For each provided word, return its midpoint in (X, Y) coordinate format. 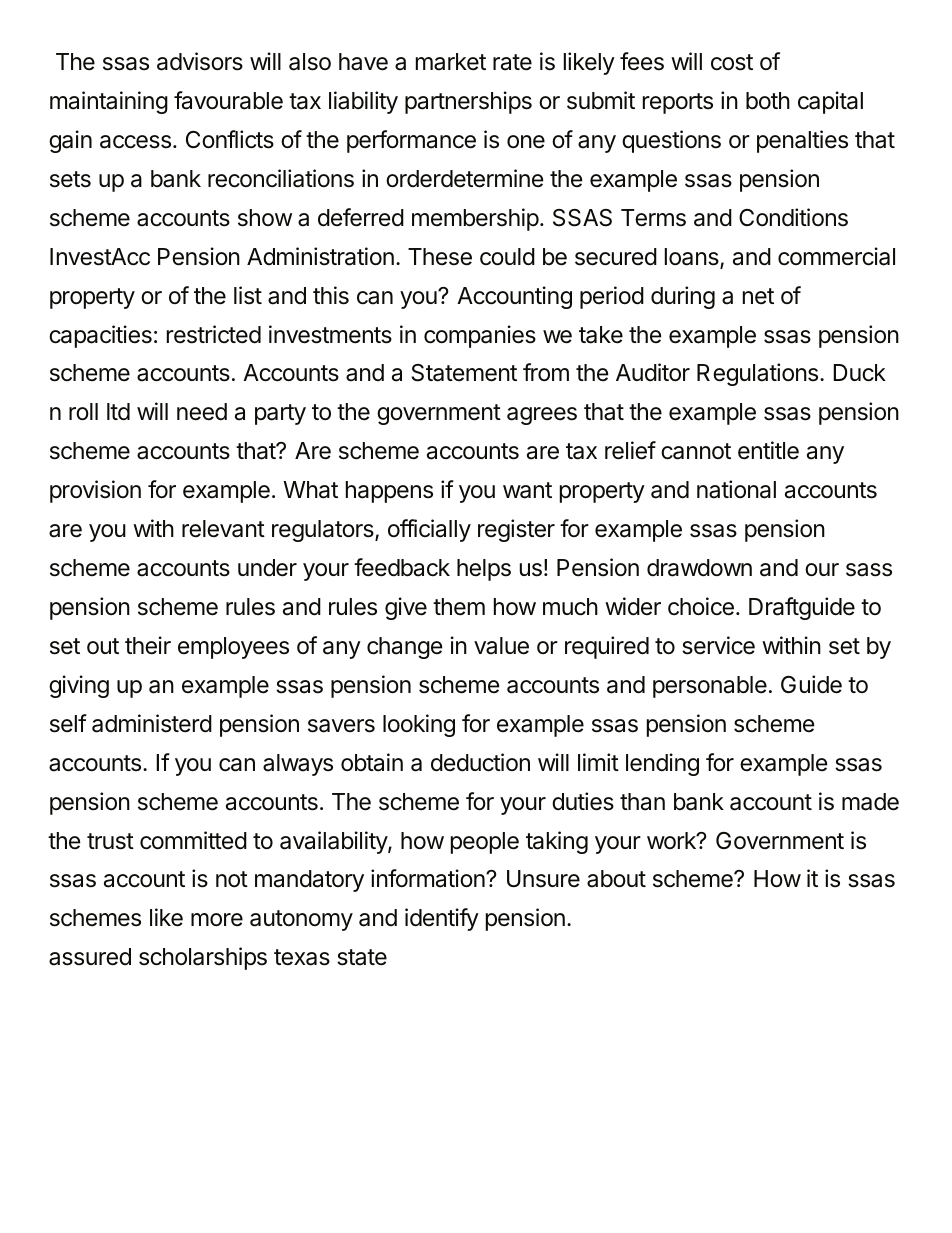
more (217, 920)
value (501, 646)
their (148, 645)
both (768, 101)
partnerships (468, 102)
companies (480, 336)
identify (442, 919)
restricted (214, 334)
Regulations (759, 374)
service (718, 645)
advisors (200, 61)
